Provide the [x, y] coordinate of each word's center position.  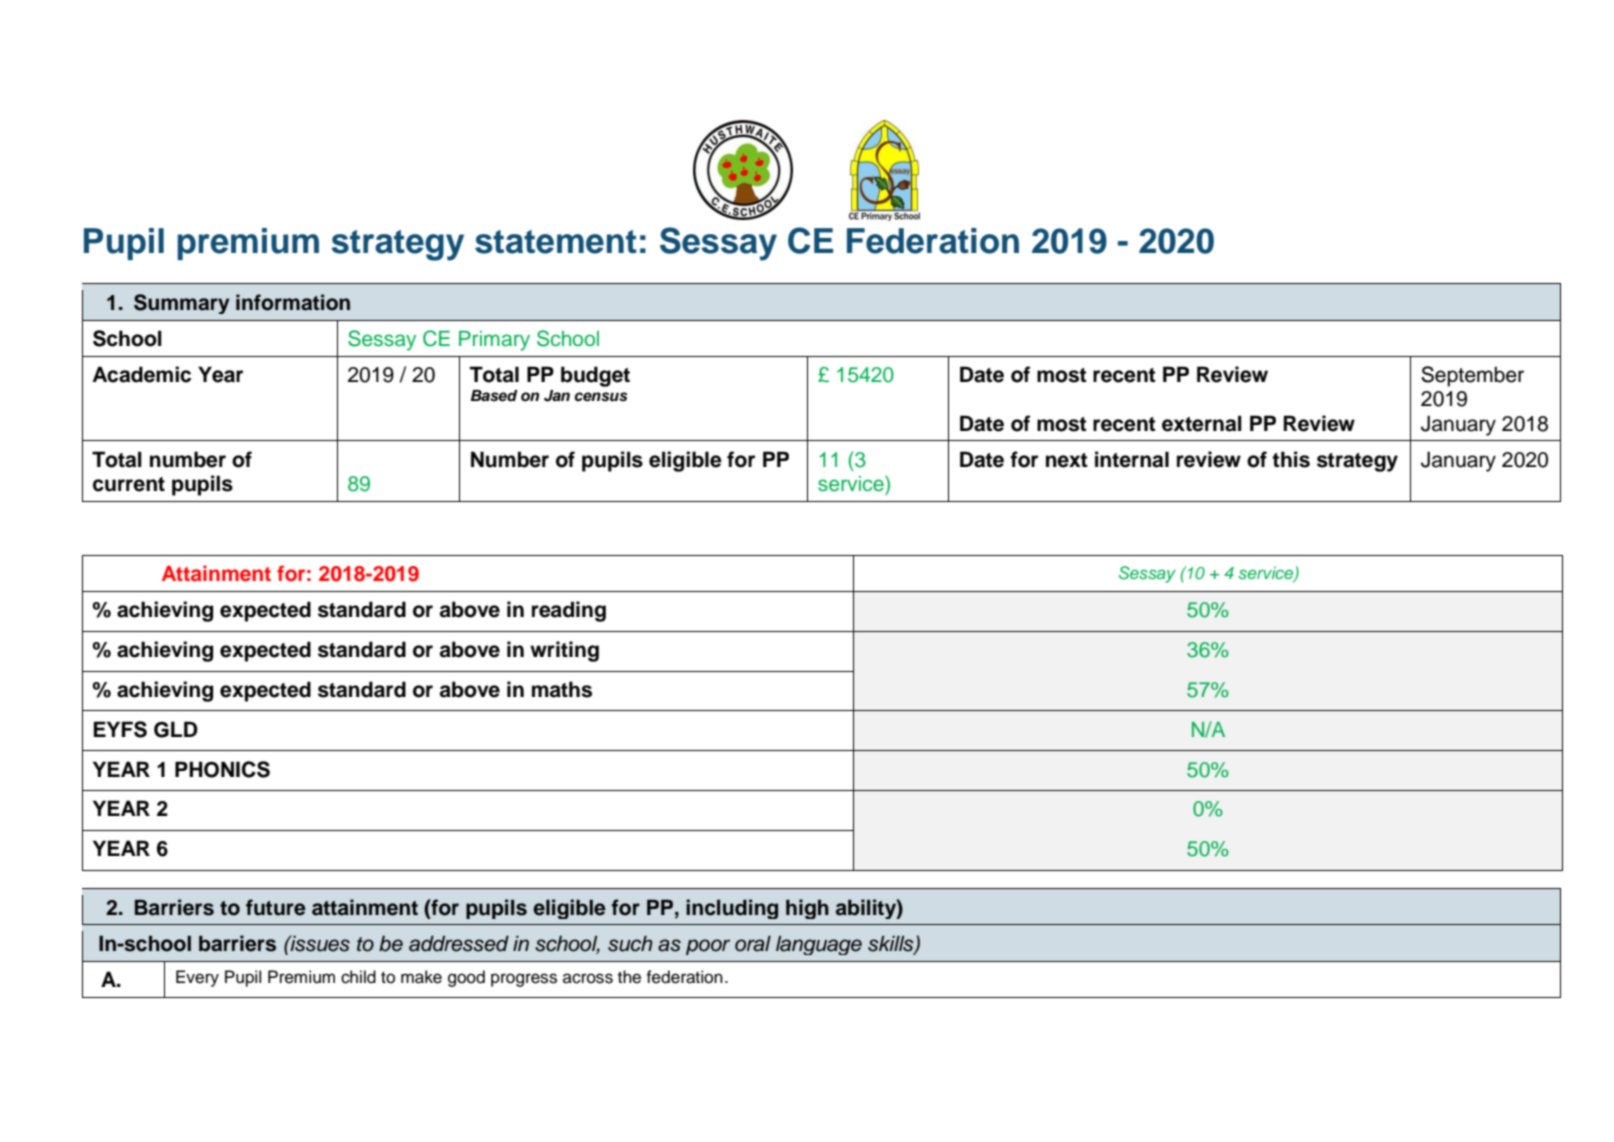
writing [564, 651]
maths [562, 689]
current [129, 484]
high [807, 909]
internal [1132, 459]
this [1291, 459]
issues [319, 943]
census [601, 397]
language [819, 945]
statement [556, 242]
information [293, 302]
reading [569, 611]
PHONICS [222, 769]
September [1472, 376]
